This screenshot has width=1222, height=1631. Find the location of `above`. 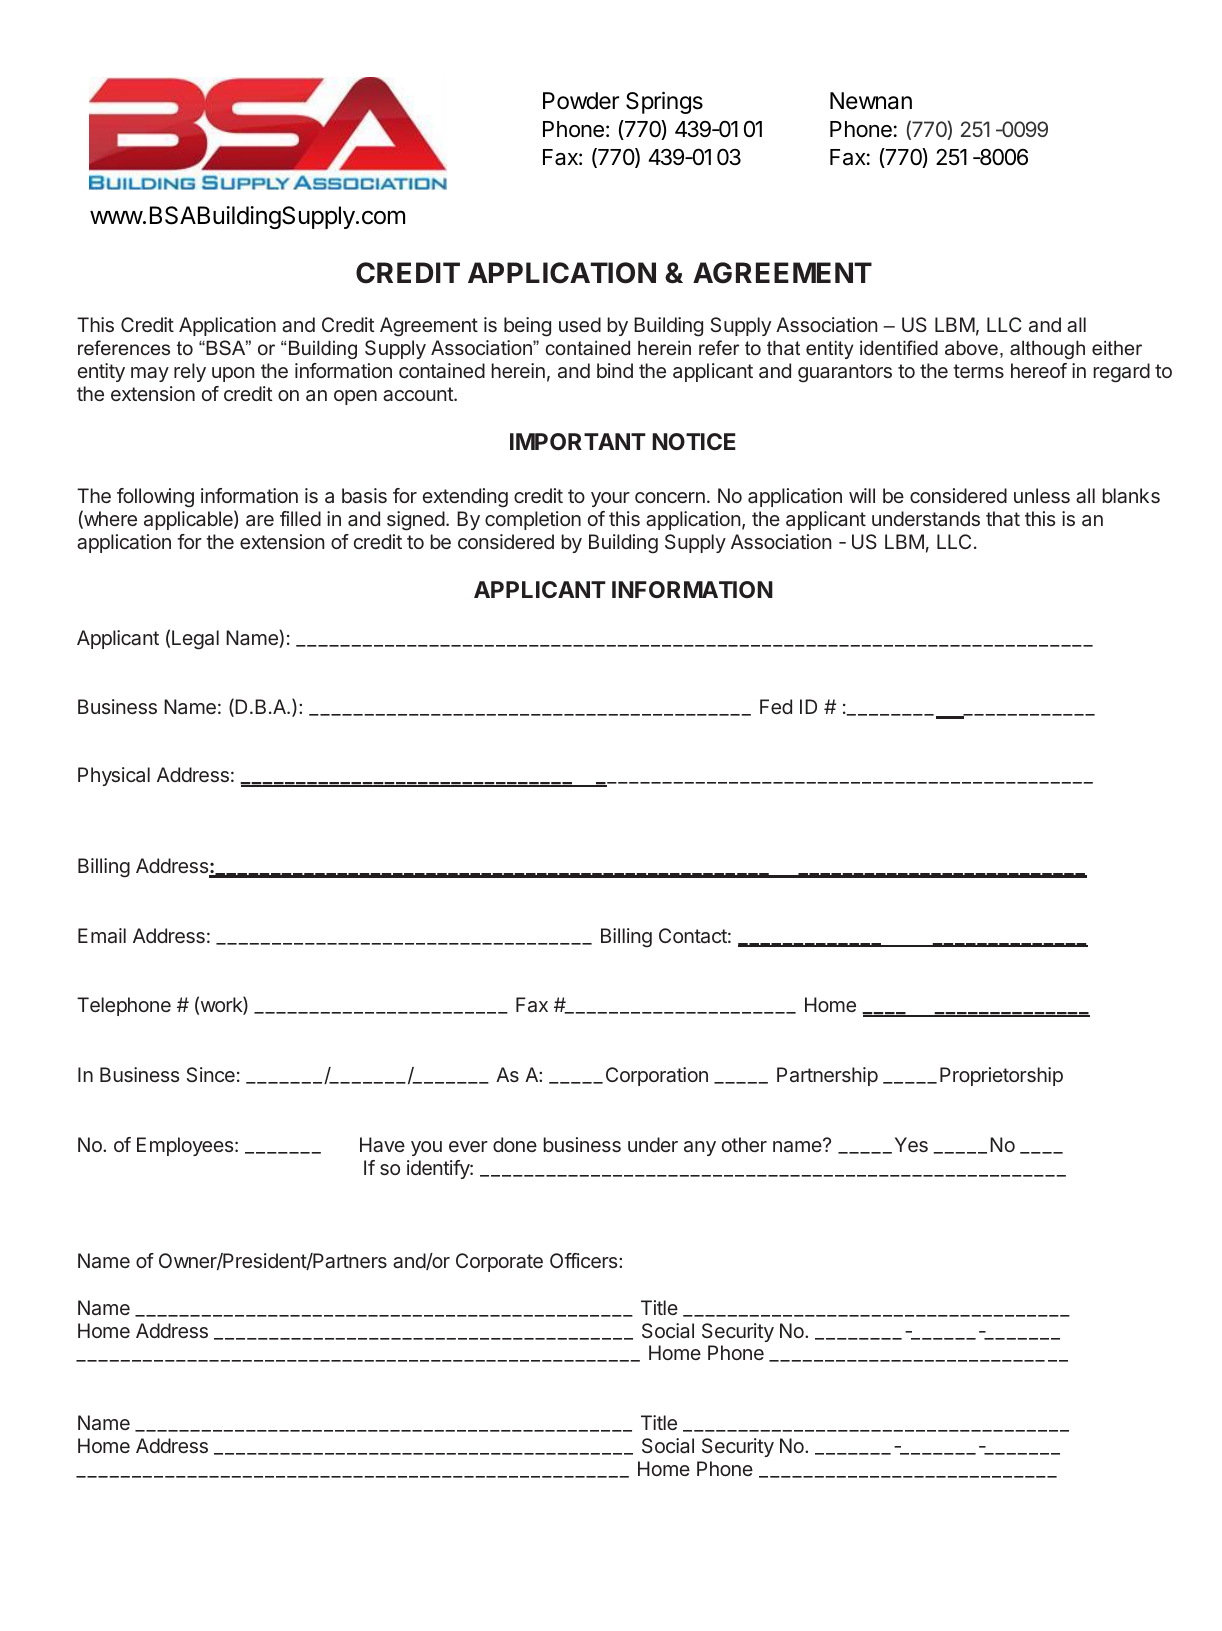

above is located at coordinates (971, 347).
